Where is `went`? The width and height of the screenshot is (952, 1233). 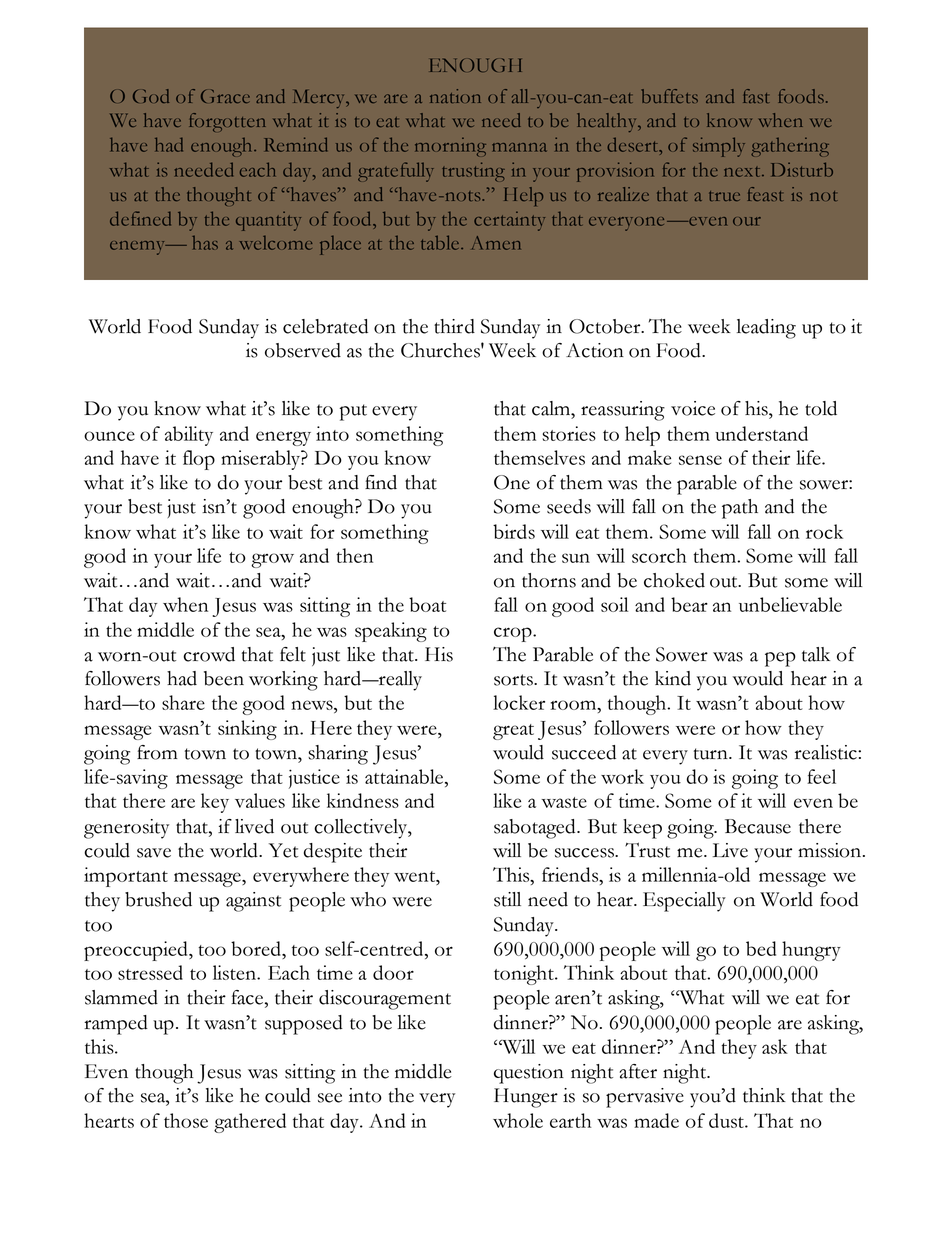 went is located at coordinates (416, 876).
